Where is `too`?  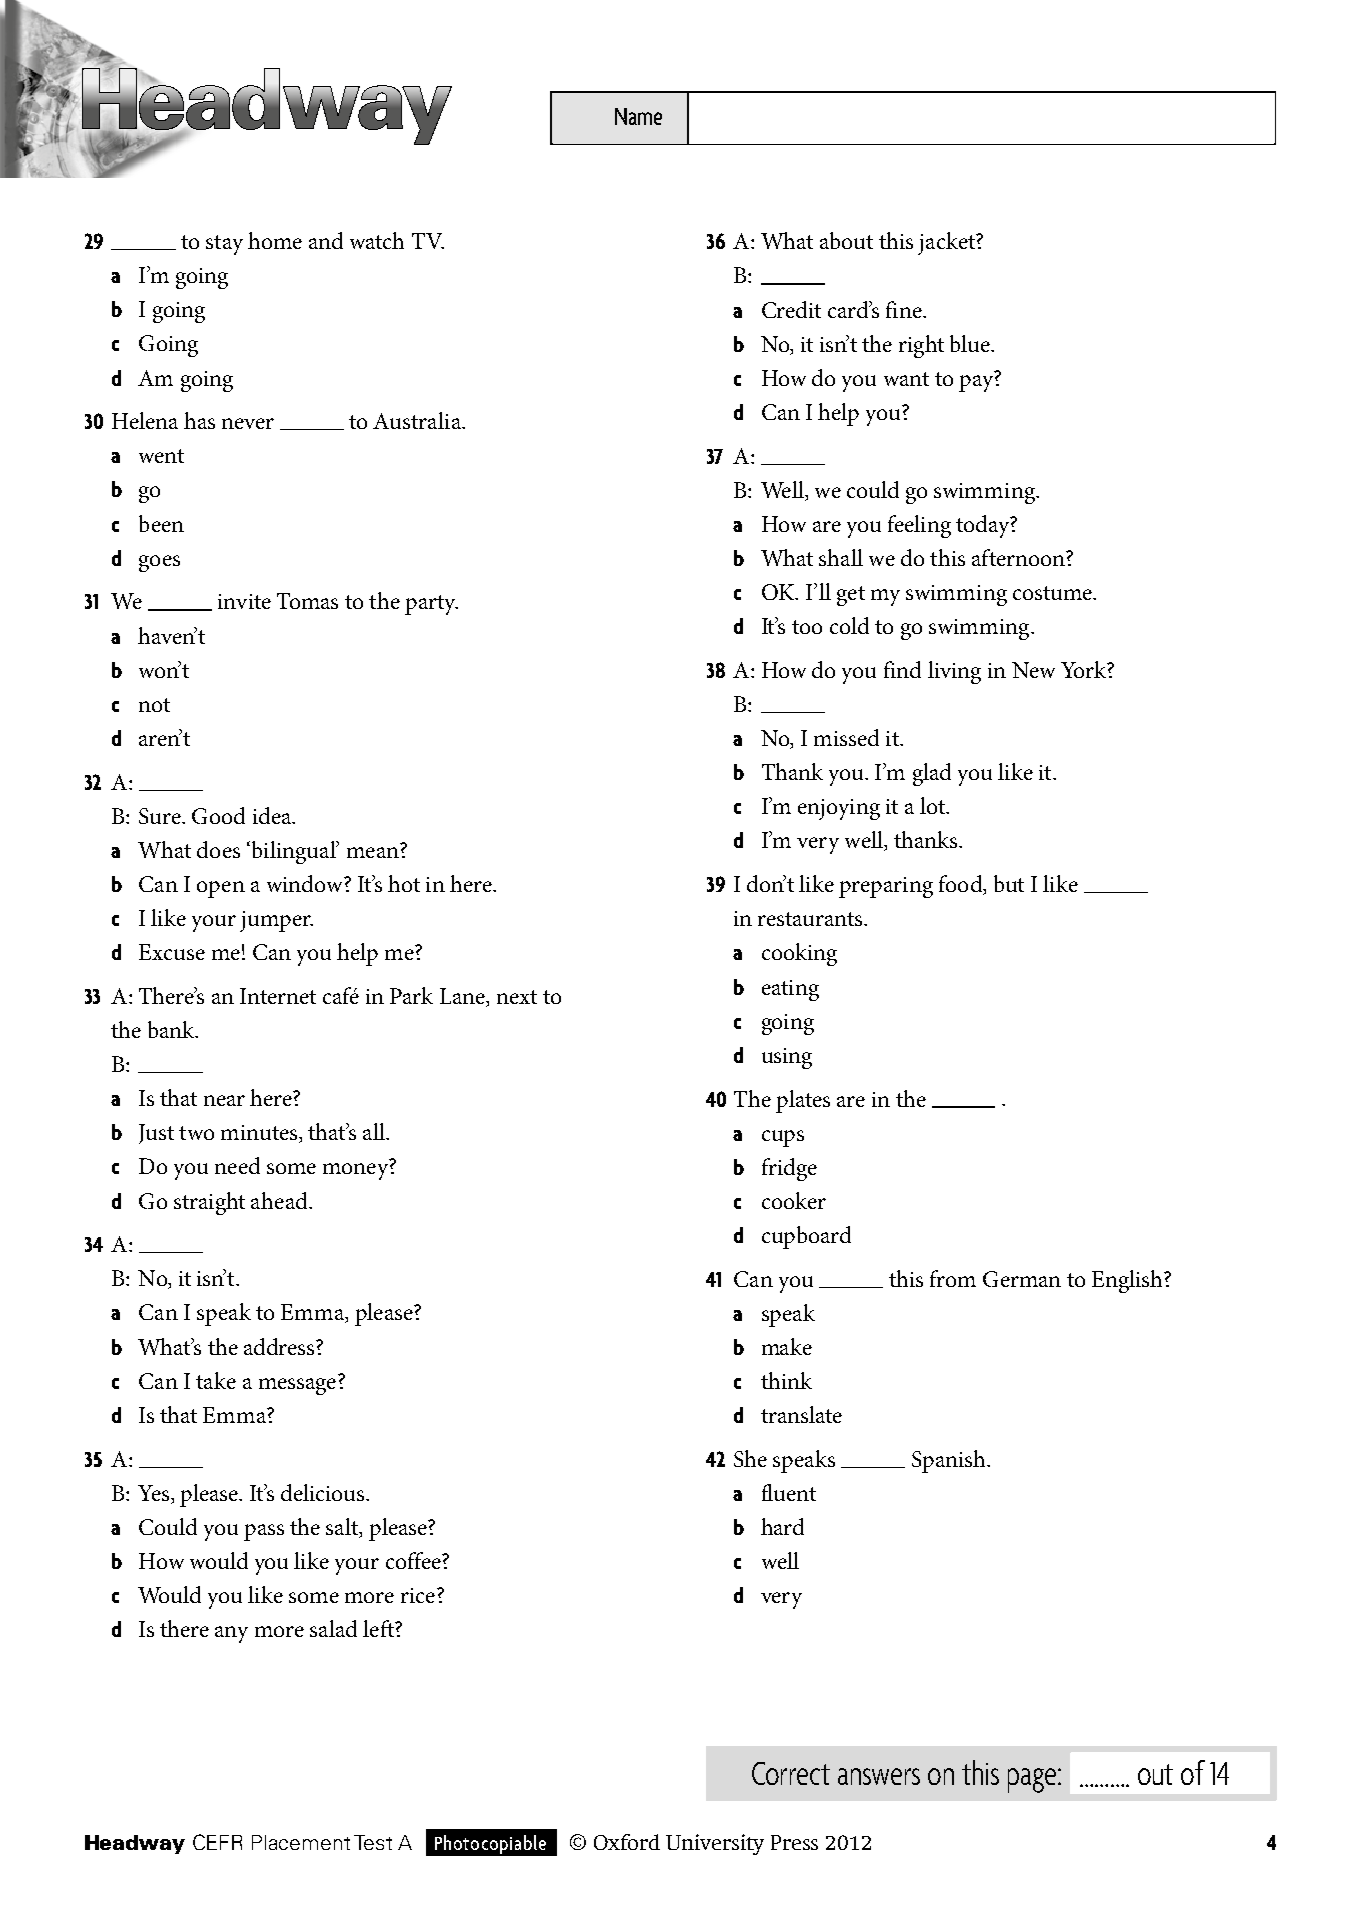
too is located at coordinates (807, 627).
